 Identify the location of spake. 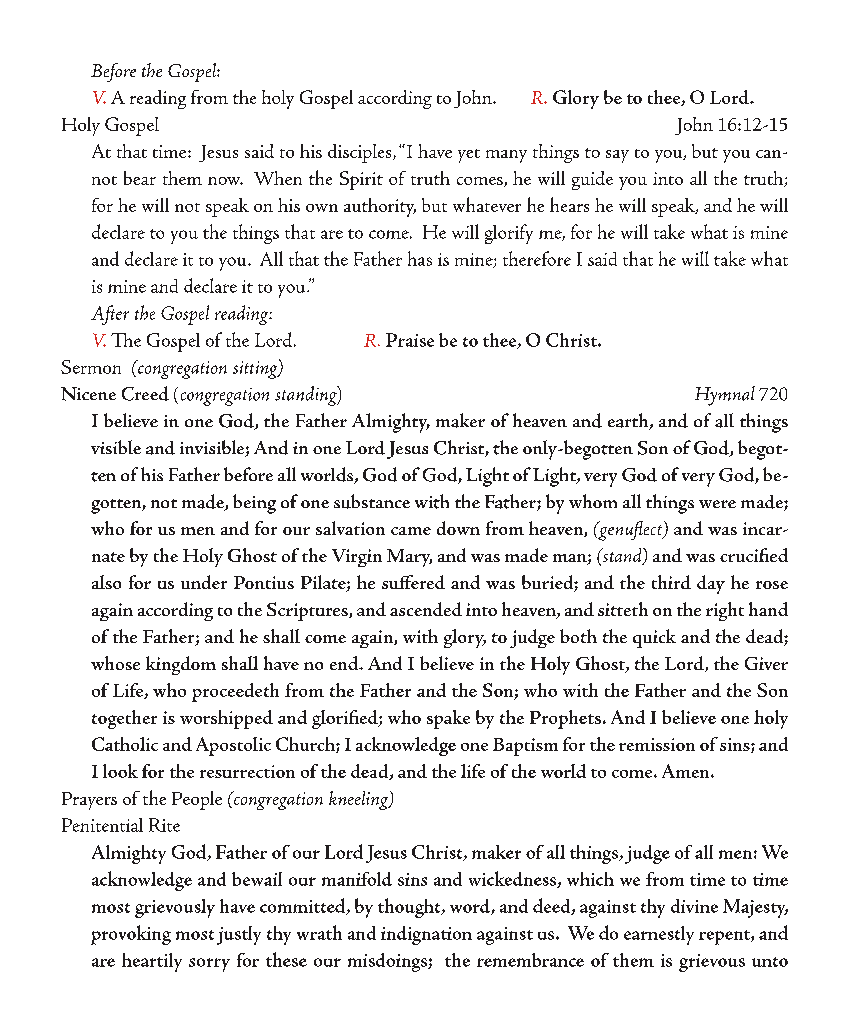
(448, 719).
